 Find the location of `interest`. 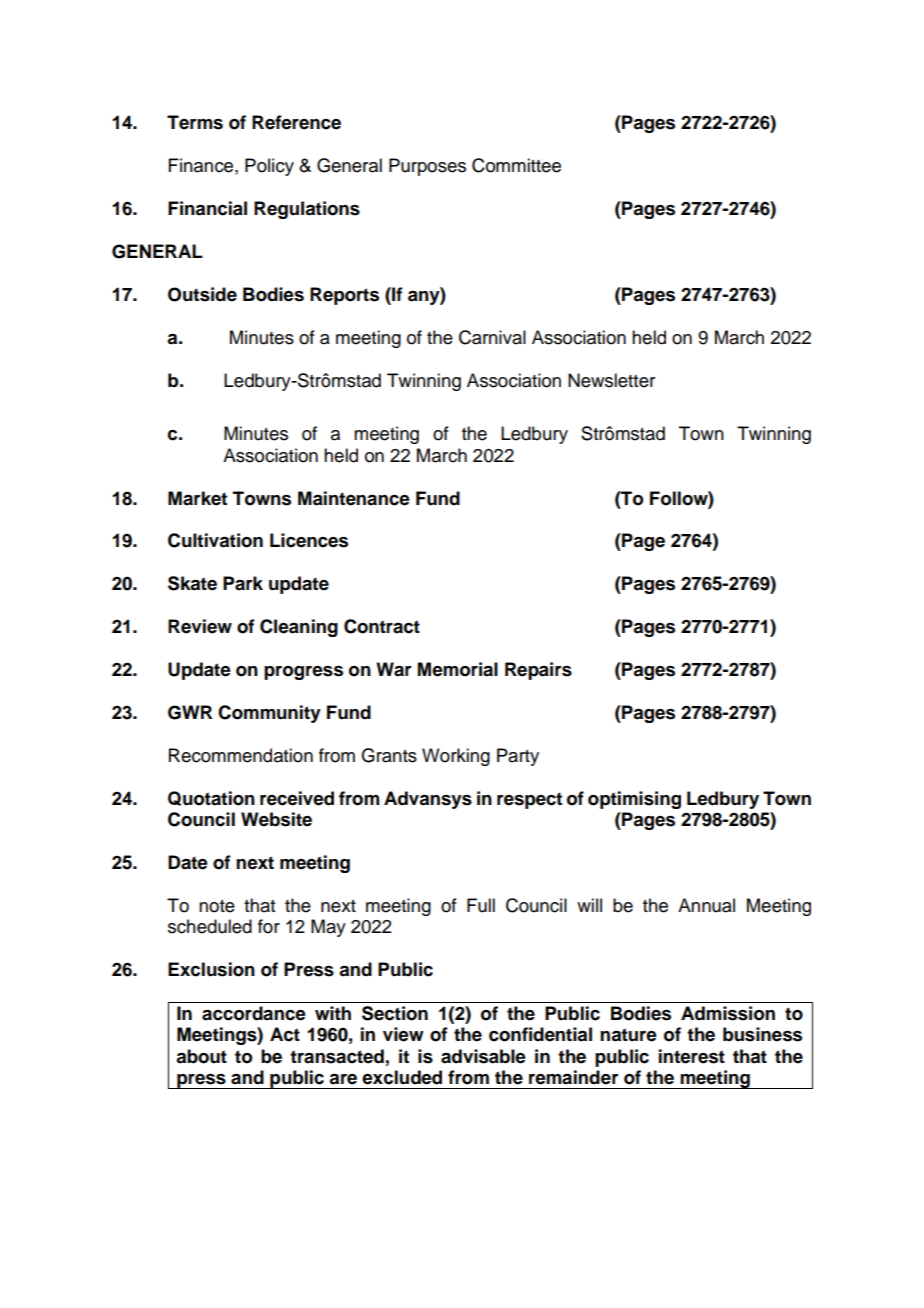

interest is located at coordinates (692, 1056).
